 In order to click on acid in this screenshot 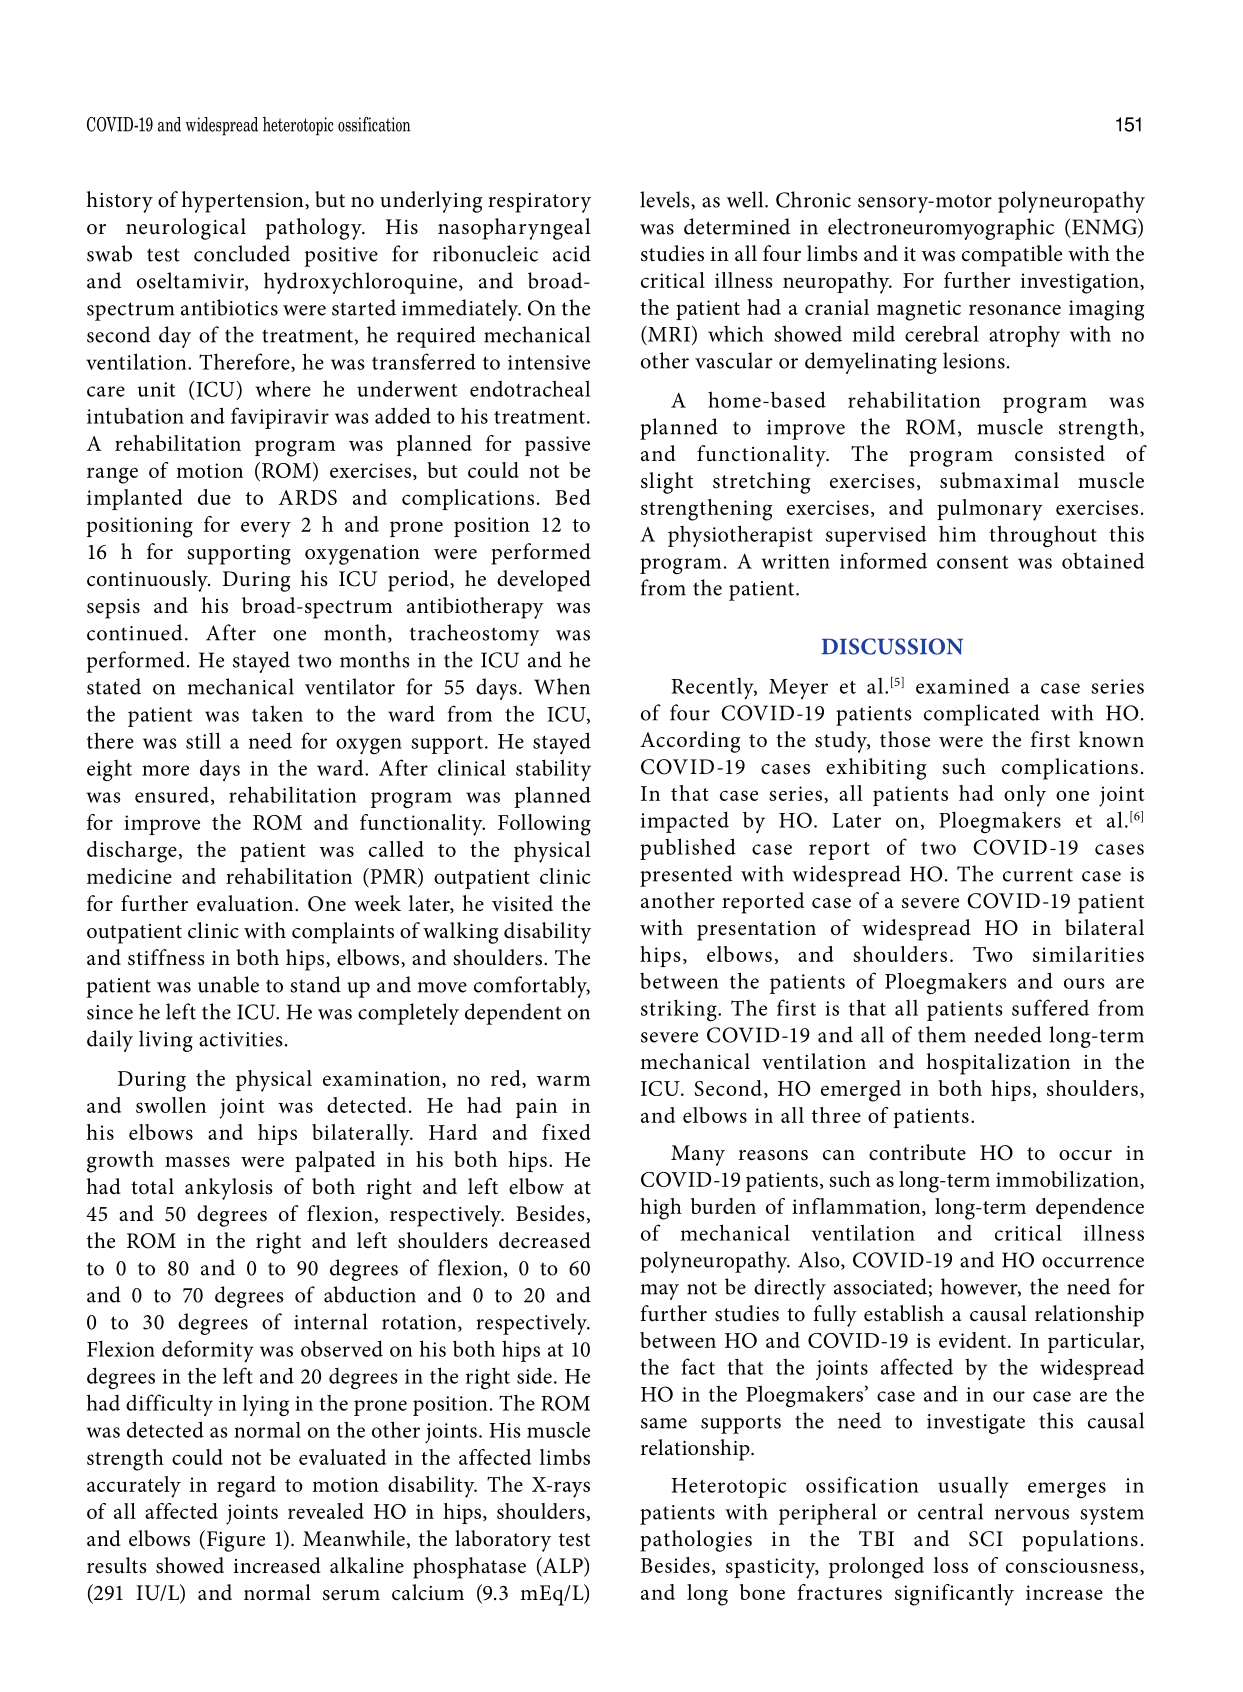, I will do `click(572, 253)`.
